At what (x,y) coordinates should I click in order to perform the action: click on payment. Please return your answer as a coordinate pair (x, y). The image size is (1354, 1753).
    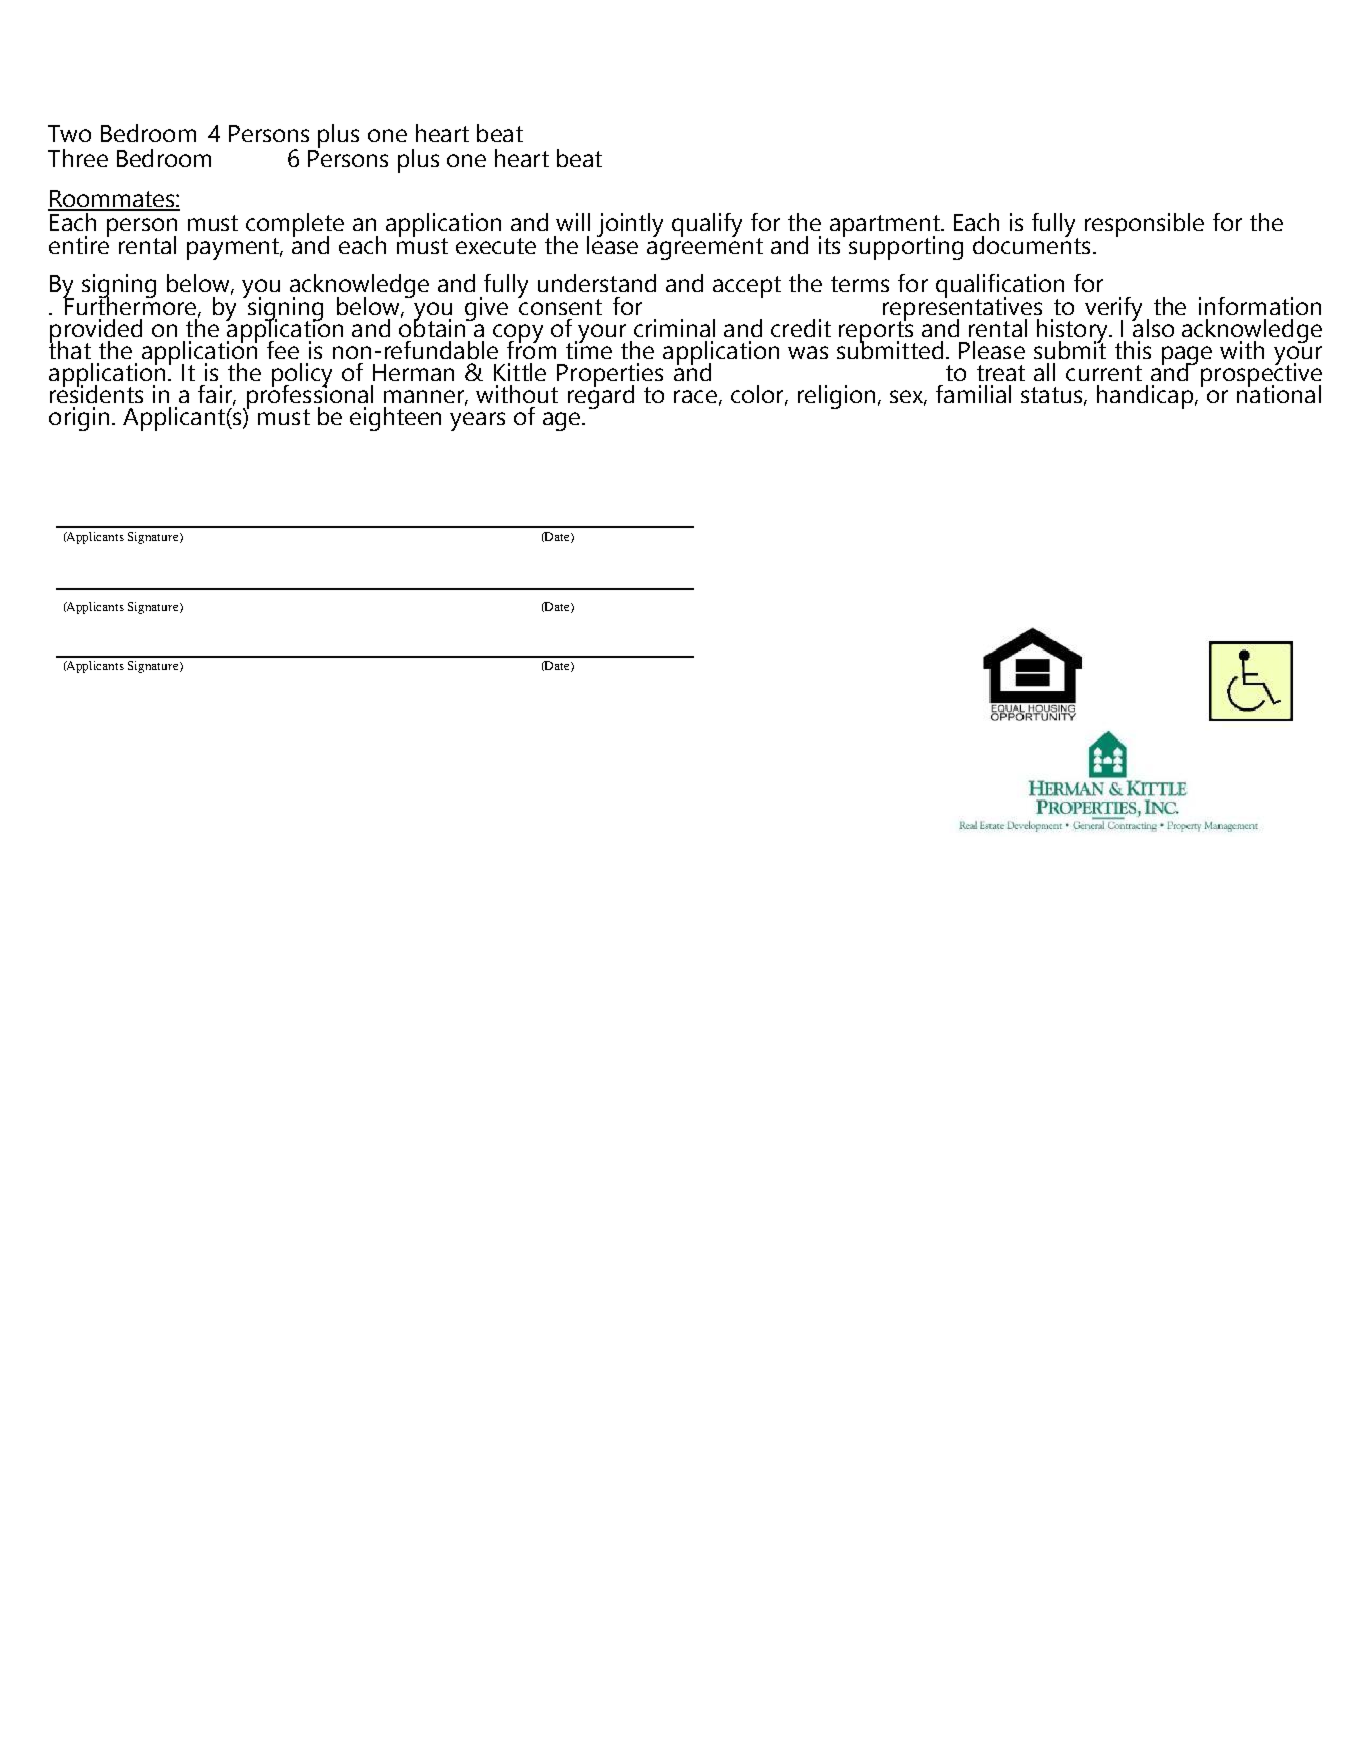
    Looking at the image, I should click on (234, 249).
